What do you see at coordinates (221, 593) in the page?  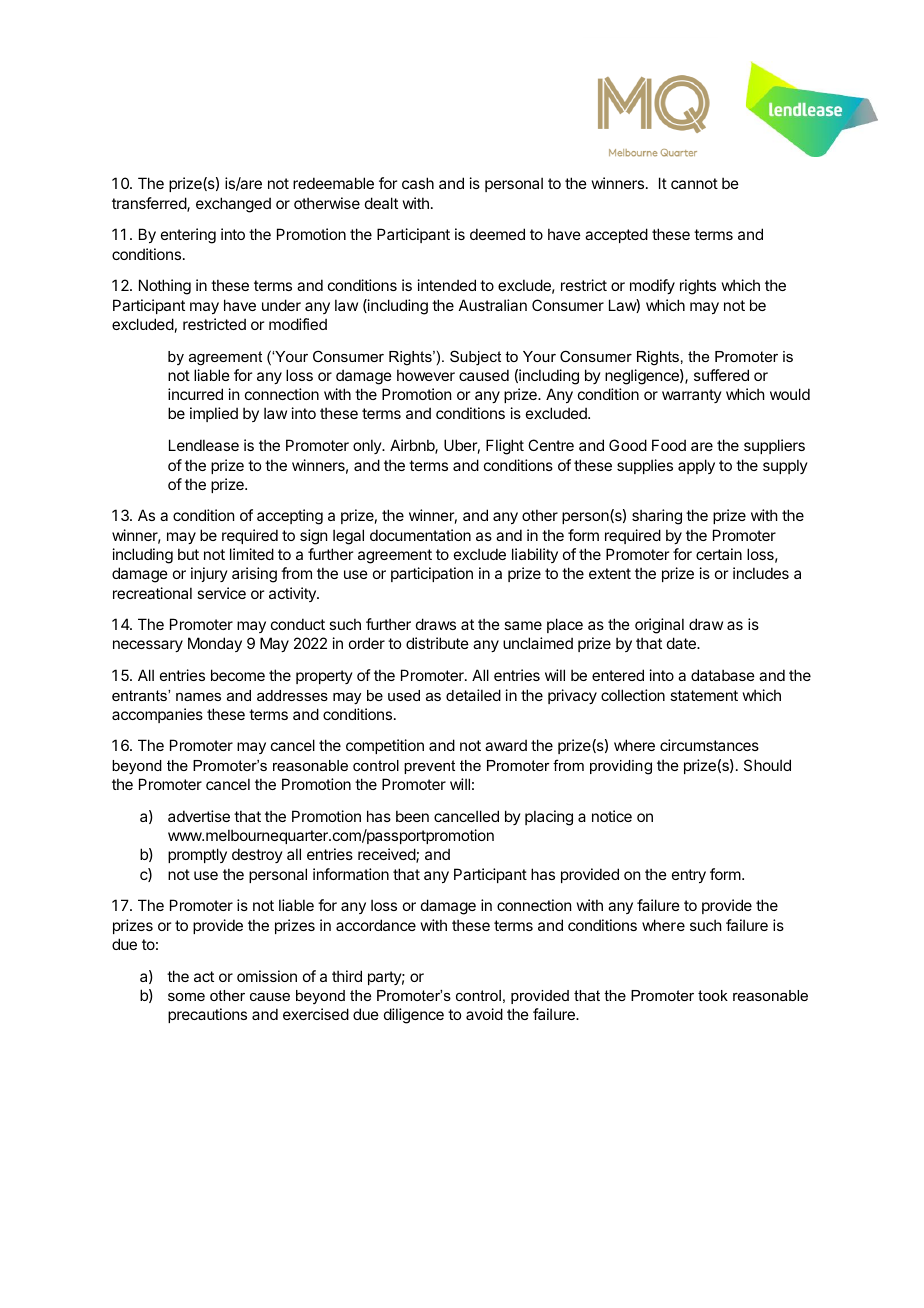 I see `service` at bounding box center [221, 593].
